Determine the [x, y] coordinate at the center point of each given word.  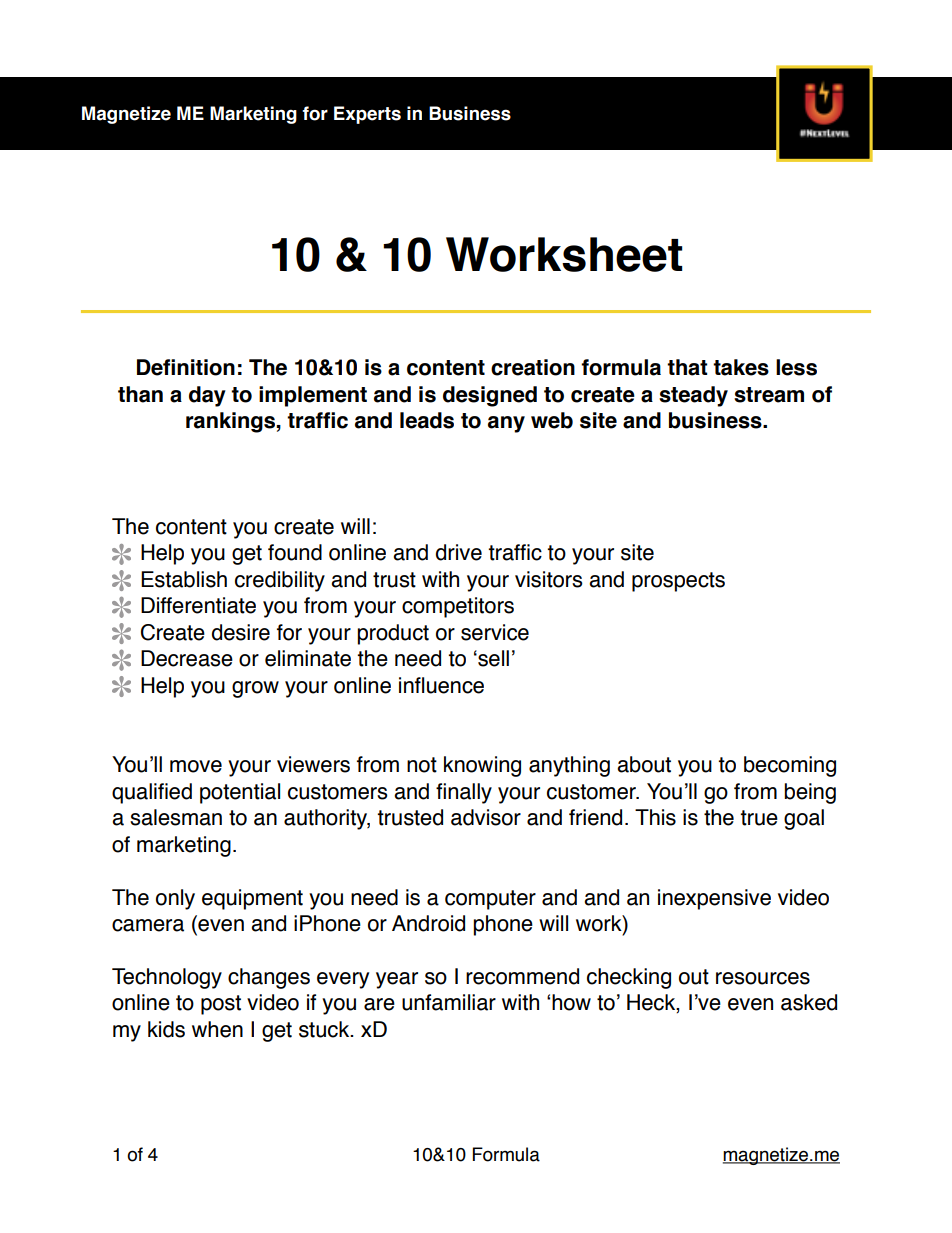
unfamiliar [449, 1002]
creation [533, 367]
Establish [184, 579]
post [221, 1005]
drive [459, 552]
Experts [367, 115]
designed [490, 396]
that [687, 367]
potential [240, 793]
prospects [678, 582]
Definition [186, 367]
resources [763, 978]
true [759, 818]
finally [464, 793]
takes [741, 367]
